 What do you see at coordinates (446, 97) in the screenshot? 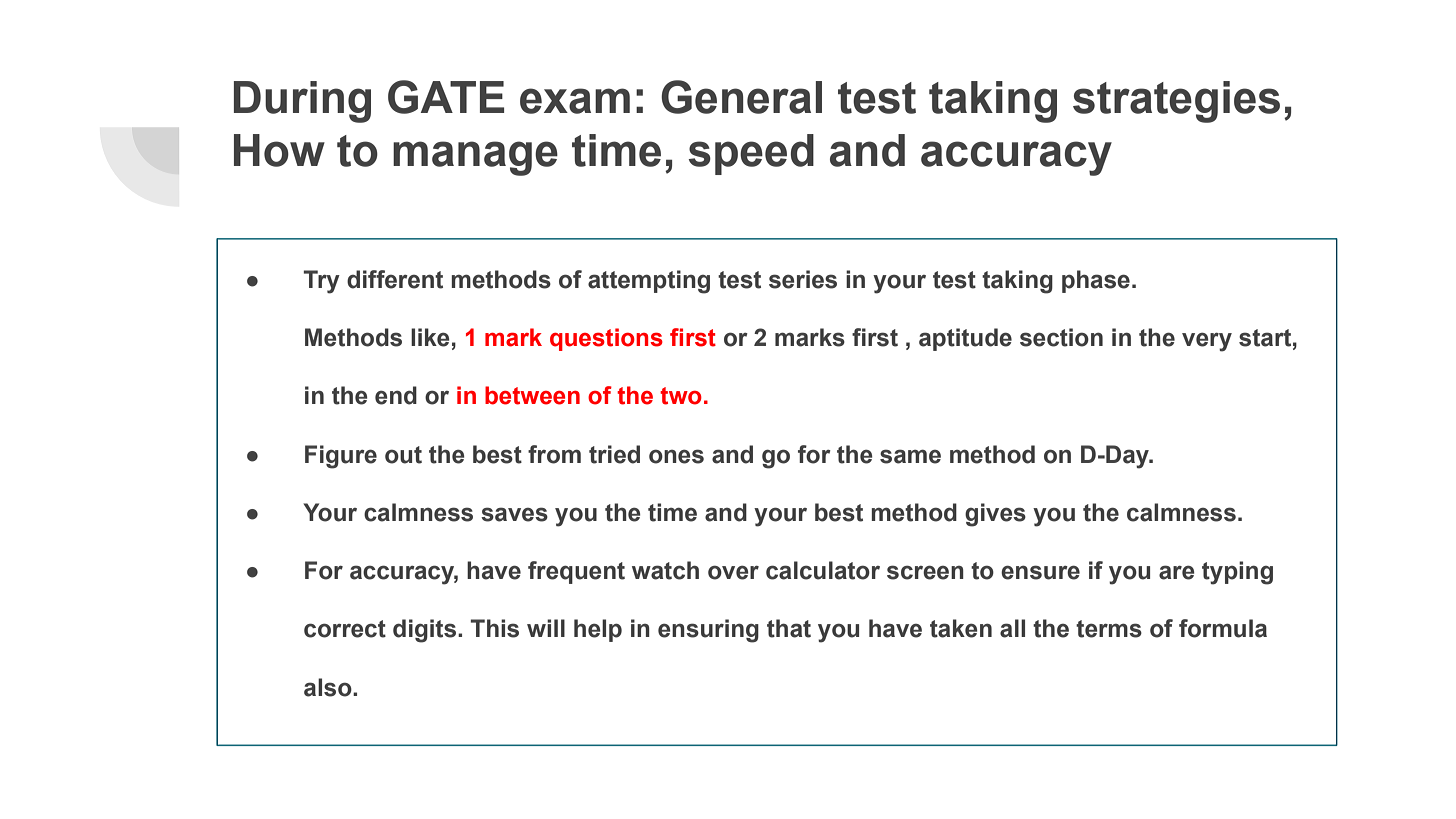
I see `GATE` at bounding box center [446, 97].
